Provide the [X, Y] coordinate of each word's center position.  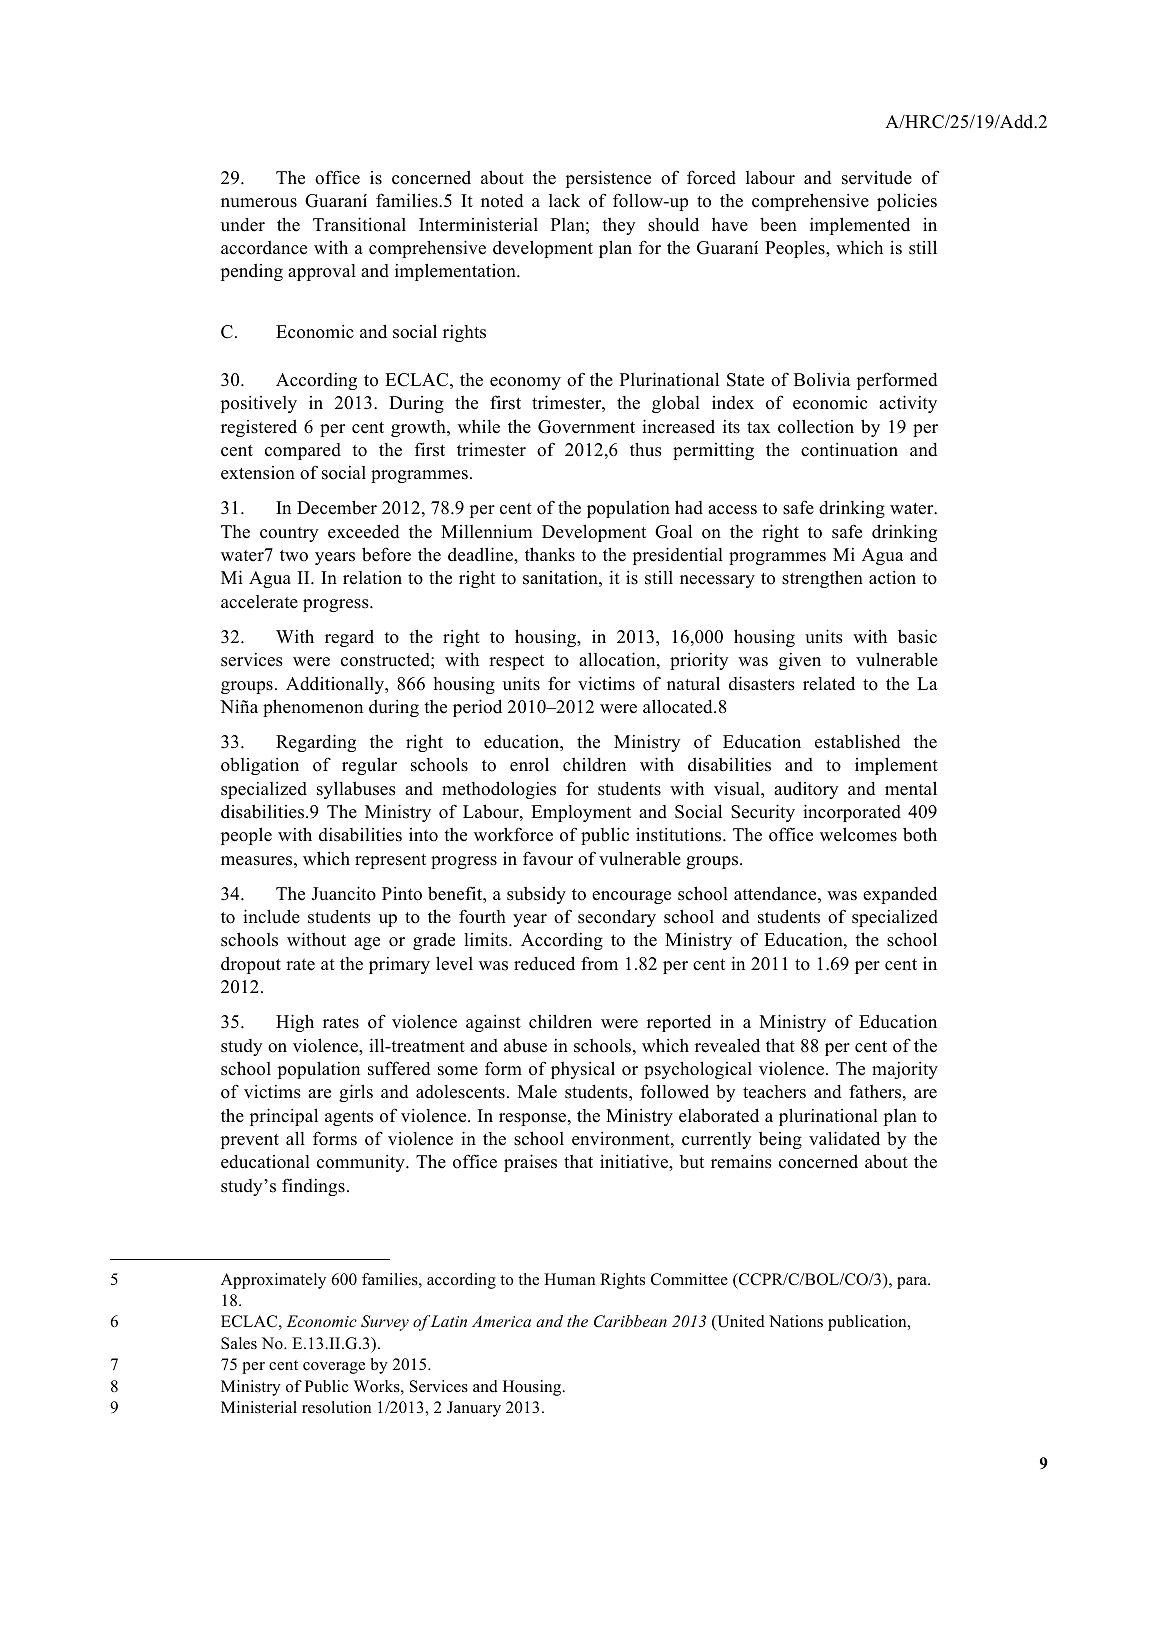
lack [564, 200]
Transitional [359, 224]
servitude [877, 177]
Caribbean [630, 1321]
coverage [334, 1368]
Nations [796, 1321]
